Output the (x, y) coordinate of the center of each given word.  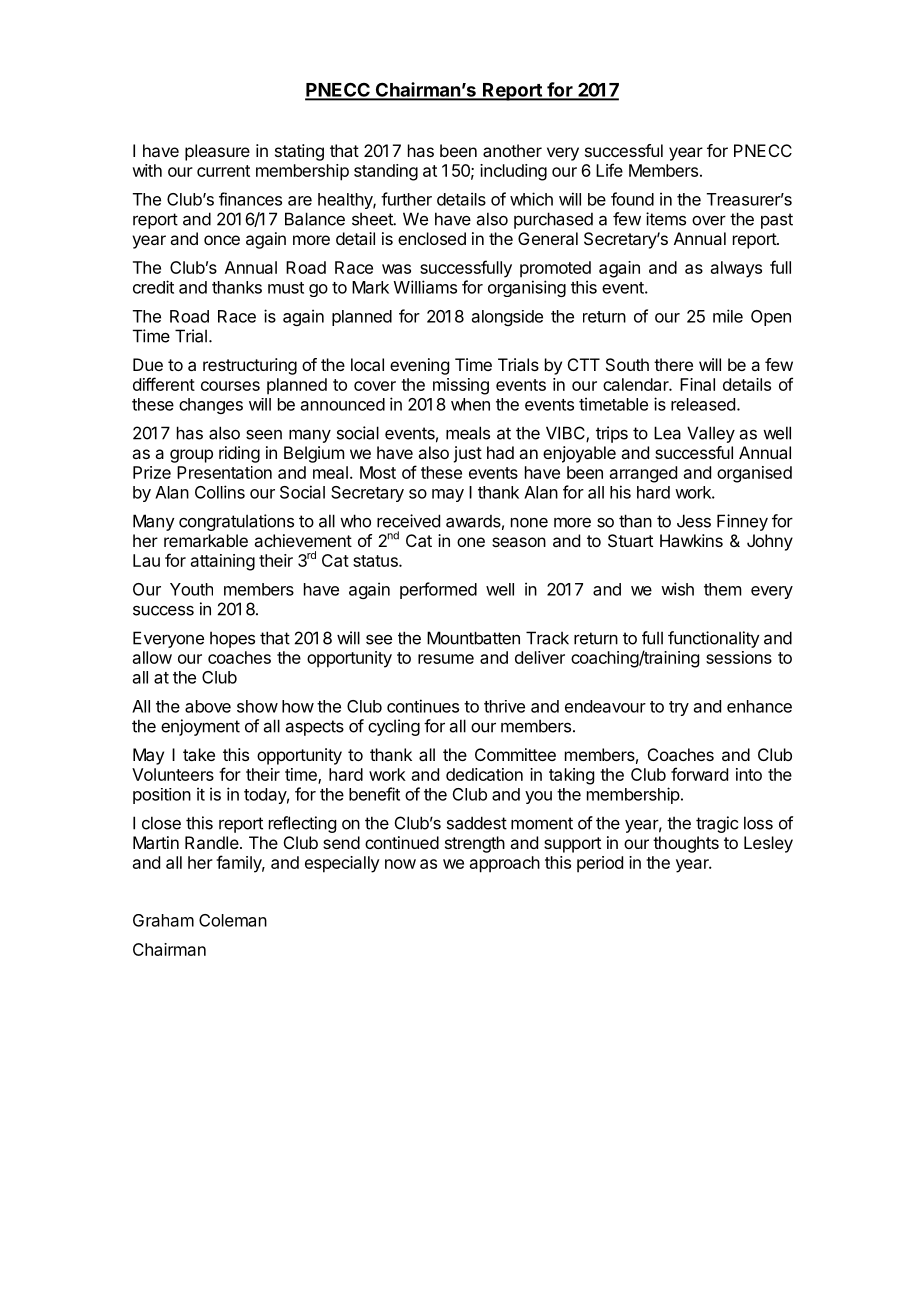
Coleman (233, 920)
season (519, 542)
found (632, 199)
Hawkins (691, 540)
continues (423, 706)
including (513, 172)
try (679, 708)
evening (419, 366)
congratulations (236, 522)
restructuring (250, 366)
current (223, 171)
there (673, 364)
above (208, 706)
